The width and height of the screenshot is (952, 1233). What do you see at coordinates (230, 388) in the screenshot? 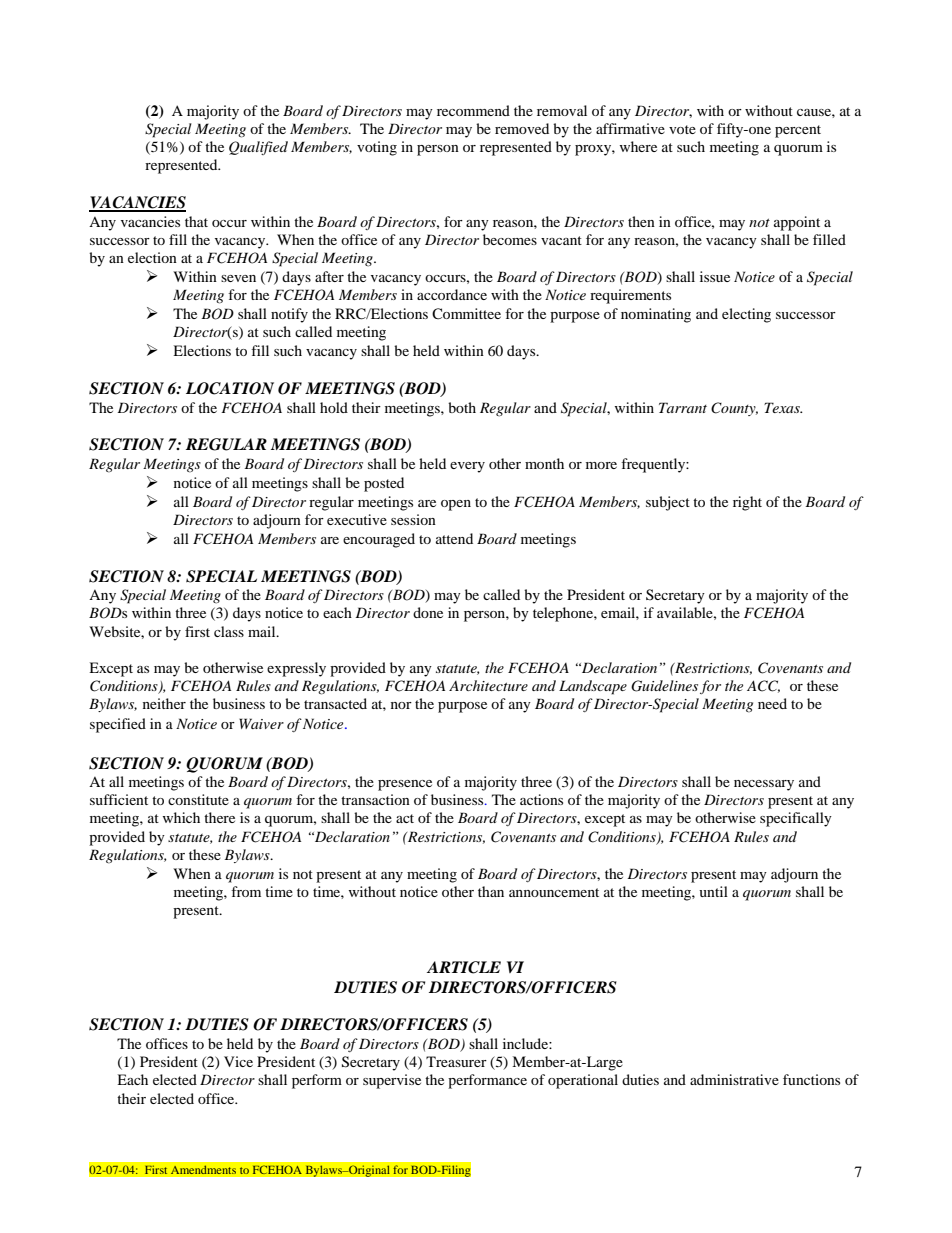
I see `LOCATION` at bounding box center [230, 388].
